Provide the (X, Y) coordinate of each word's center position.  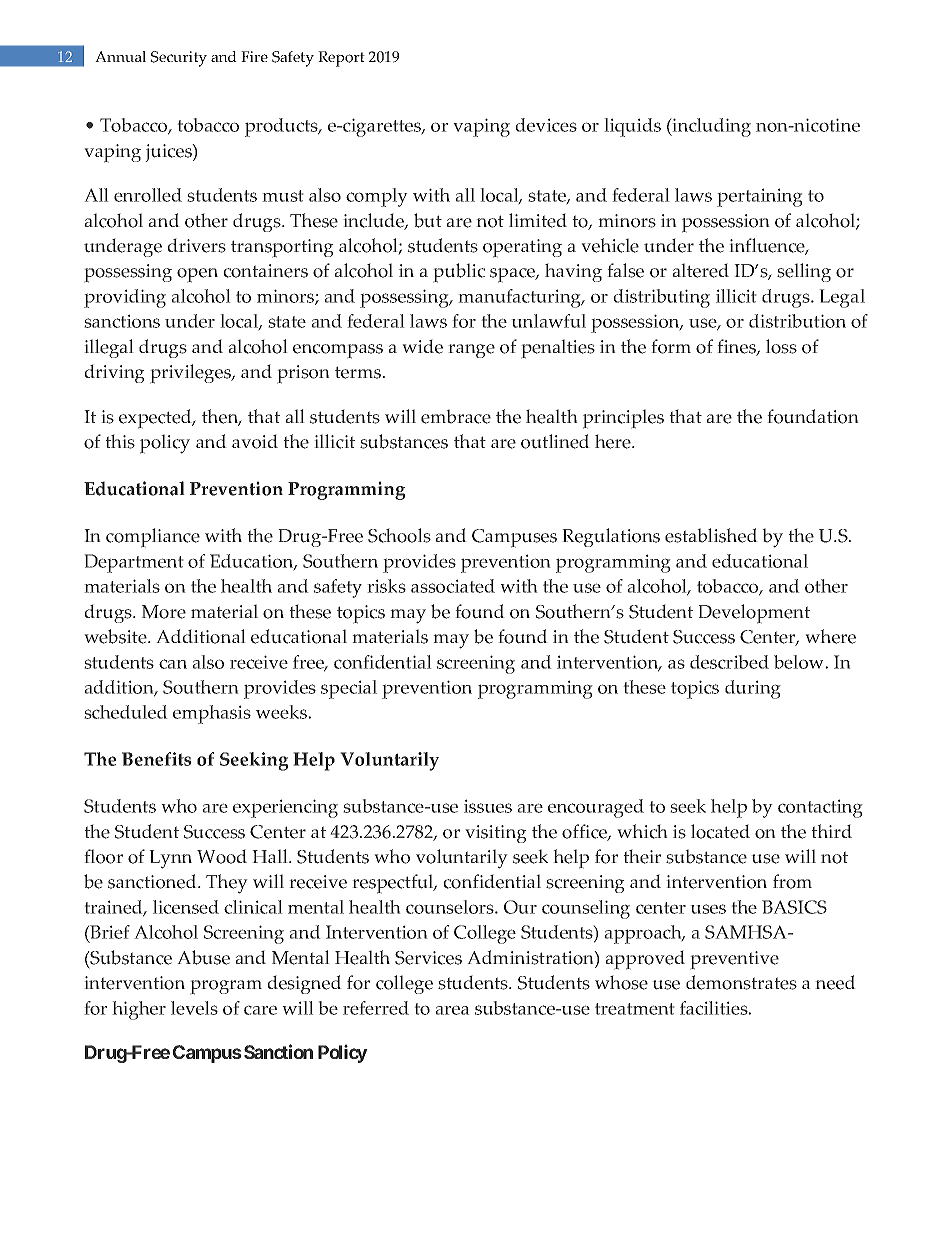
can (173, 664)
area (452, 1010)
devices (546, 125)
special (349, 689)
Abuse (203, 957)
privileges (191, 374)
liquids (632, 127)
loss (781, 346)
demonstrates (741, 982)
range (471, 351)
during (753, 689)
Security (179, 59)
